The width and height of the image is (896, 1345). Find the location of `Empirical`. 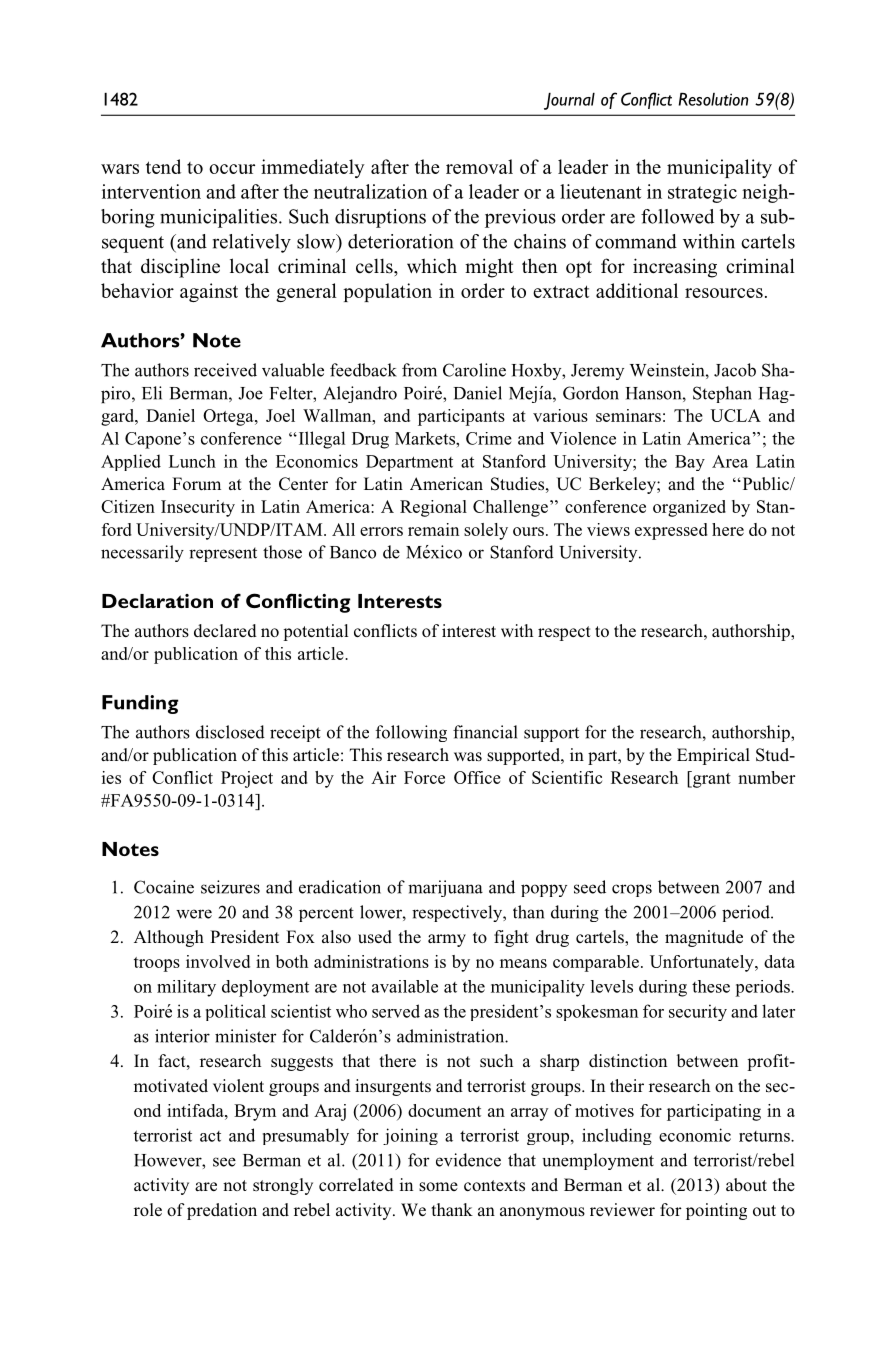

Empirical is located at coordinates (713, 756).
